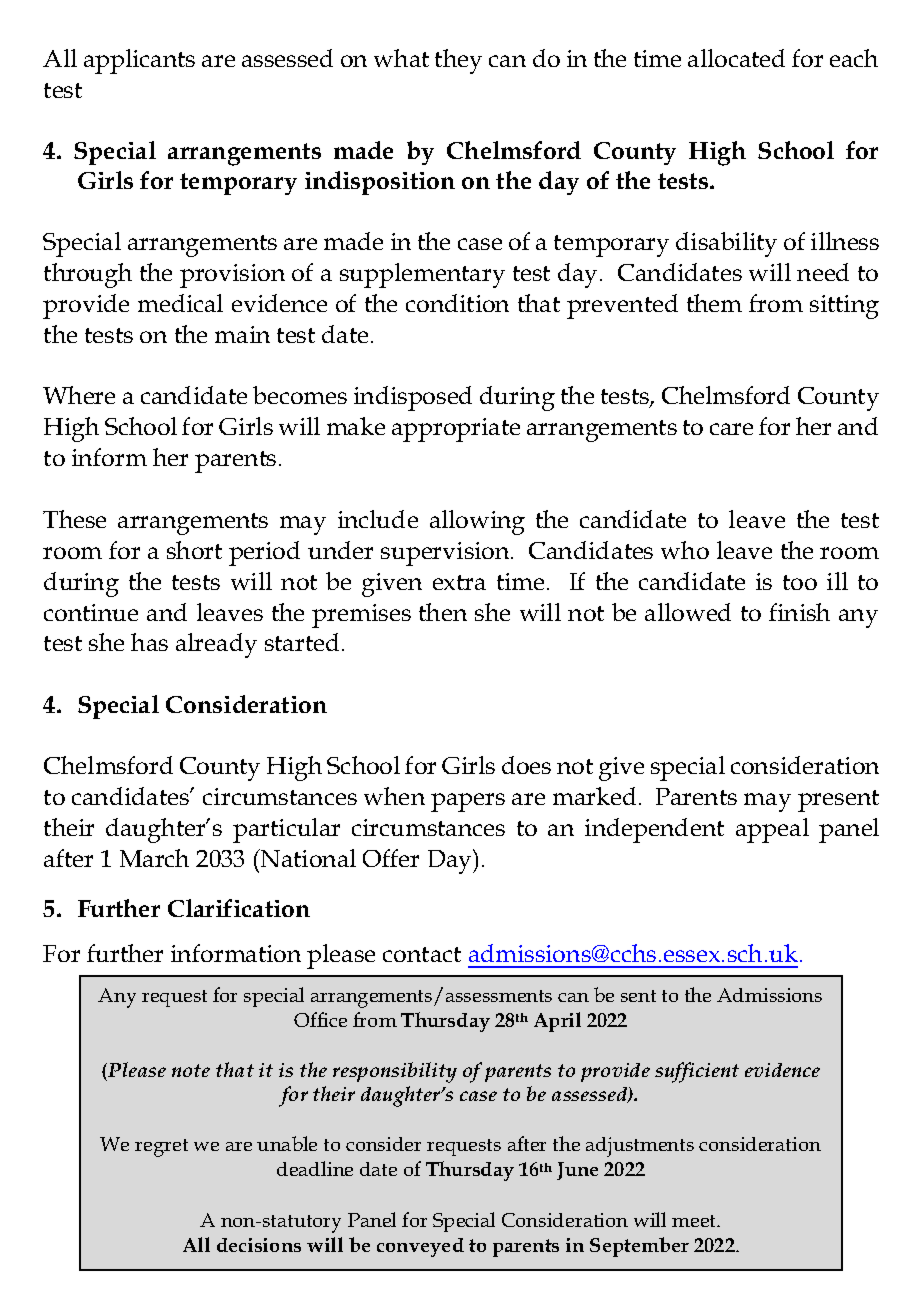  What do you see at coordinates (161, 1148) in the page?
I see `regret` at bounding box center [161, 1148].
